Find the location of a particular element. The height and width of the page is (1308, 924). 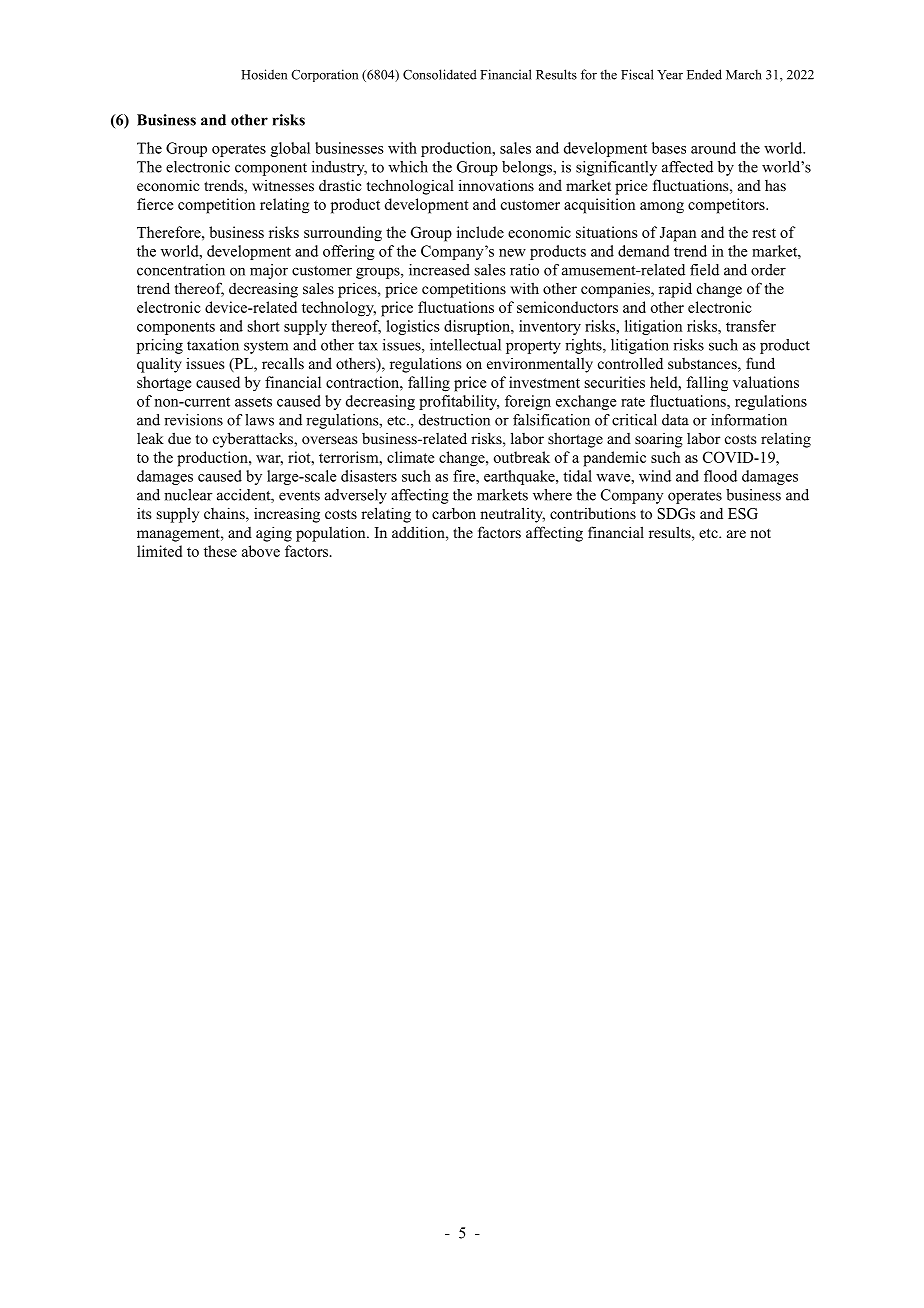

innovations is located at coordinates (496, 185).
